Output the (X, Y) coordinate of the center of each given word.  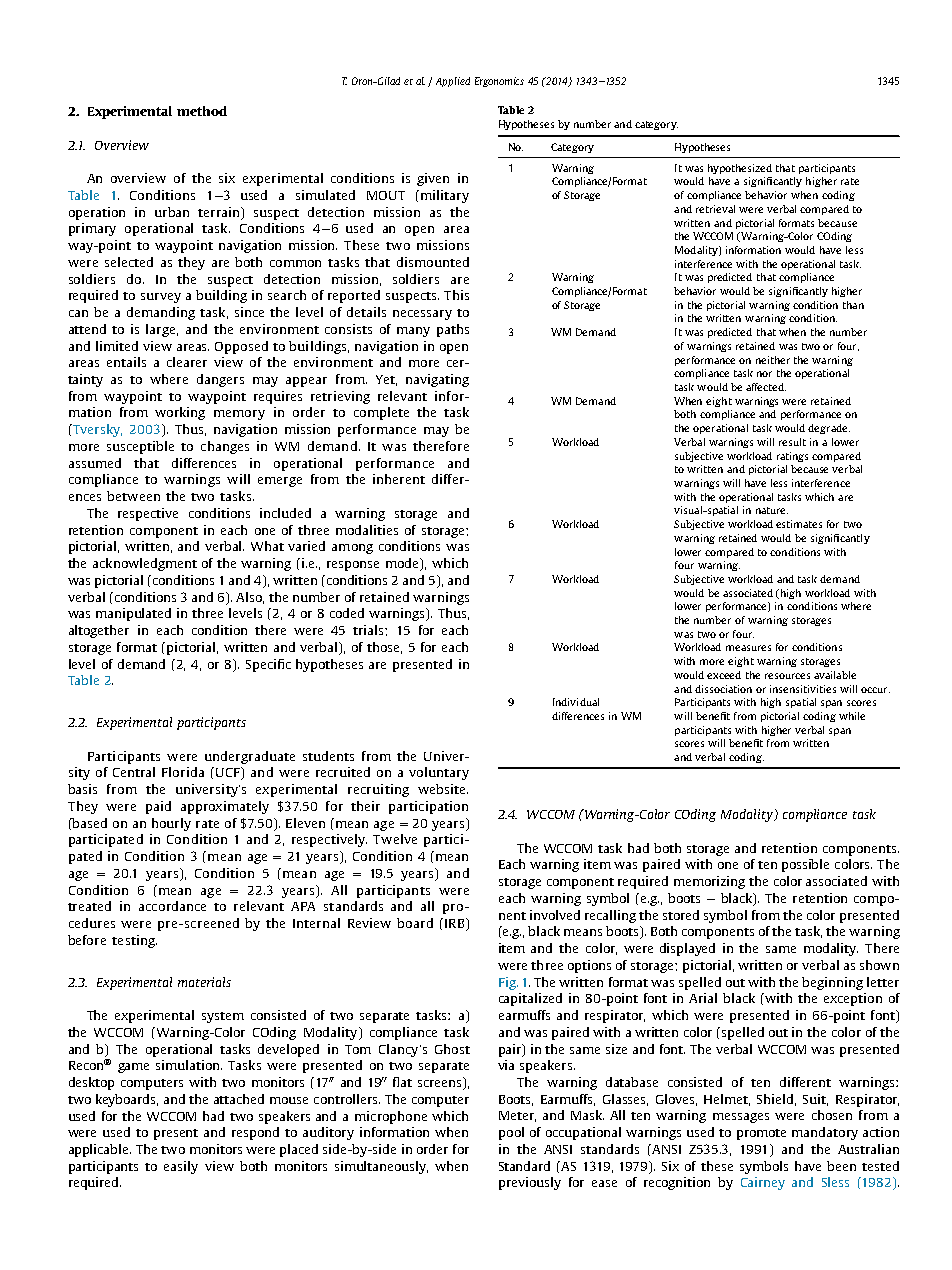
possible (805, 865)
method (202, 111)
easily (181, 1167)
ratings (792, 457)
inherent (399, 479)
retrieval (715, 209)
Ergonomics (499, 82)
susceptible (140, 447)
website (443, 789)
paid (158, 807)
